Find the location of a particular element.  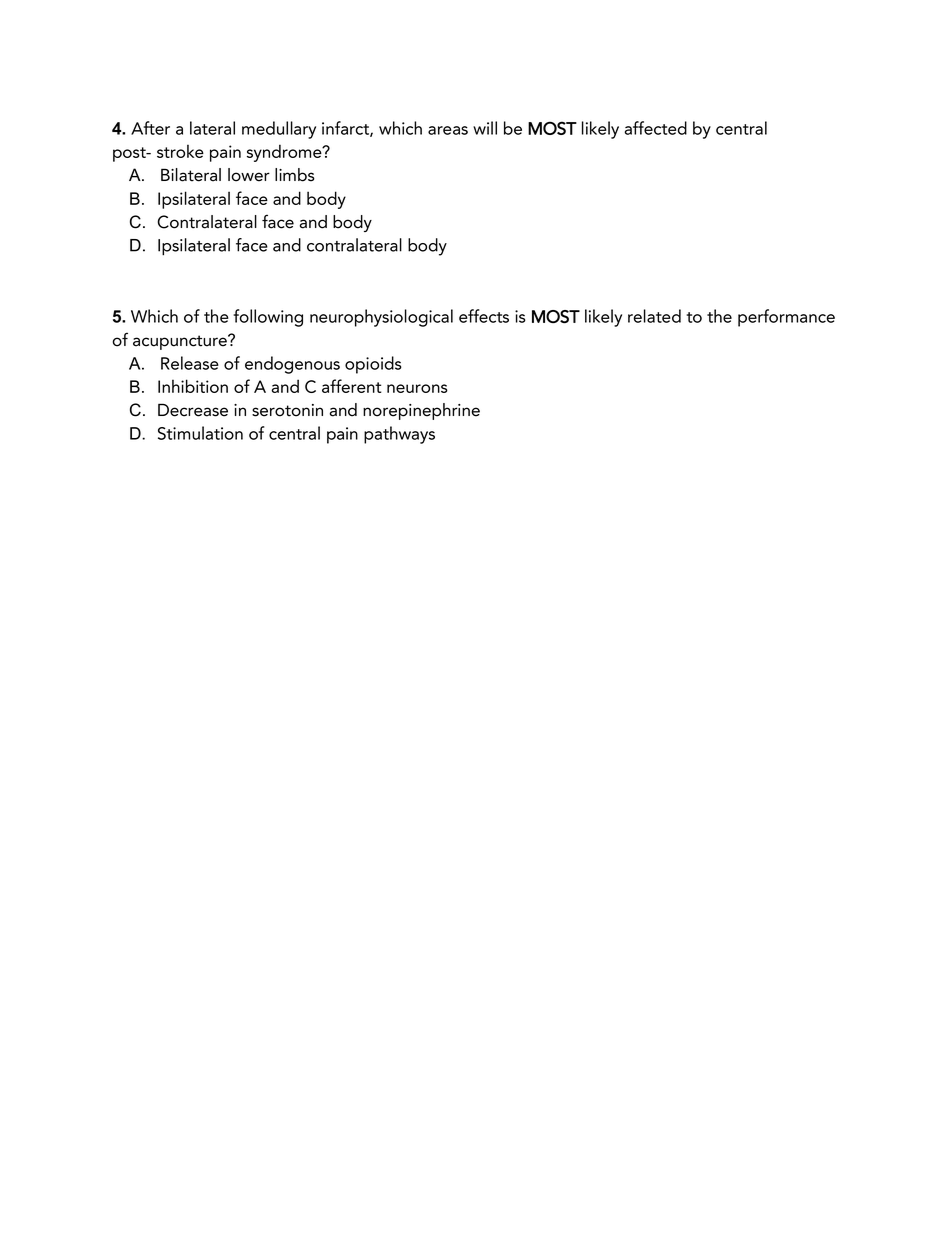

areas is located at coordinates (448, 130).
